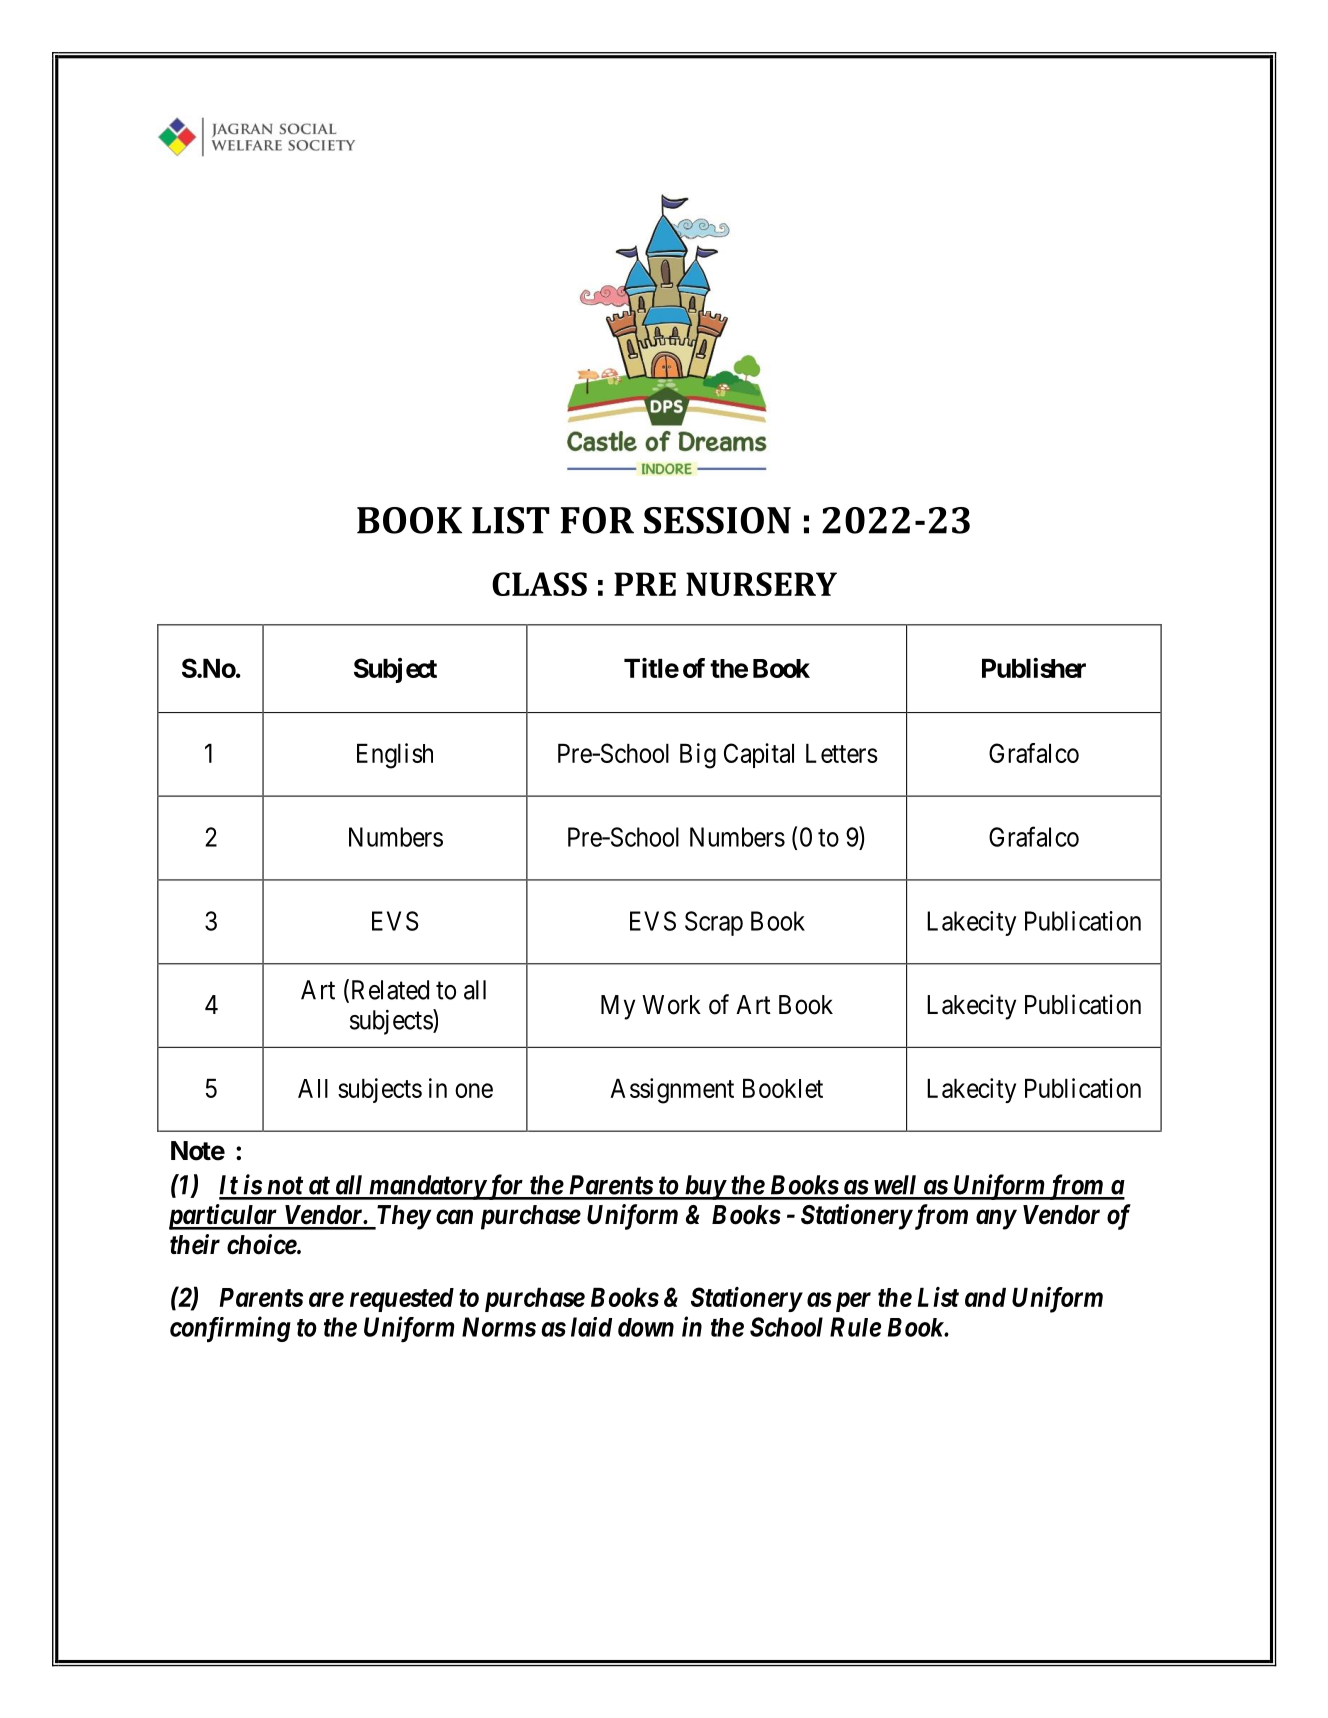  What do you see at coordinates (714, 923) in the image?
I see `Scrap` at bounding box center [714, 923].
